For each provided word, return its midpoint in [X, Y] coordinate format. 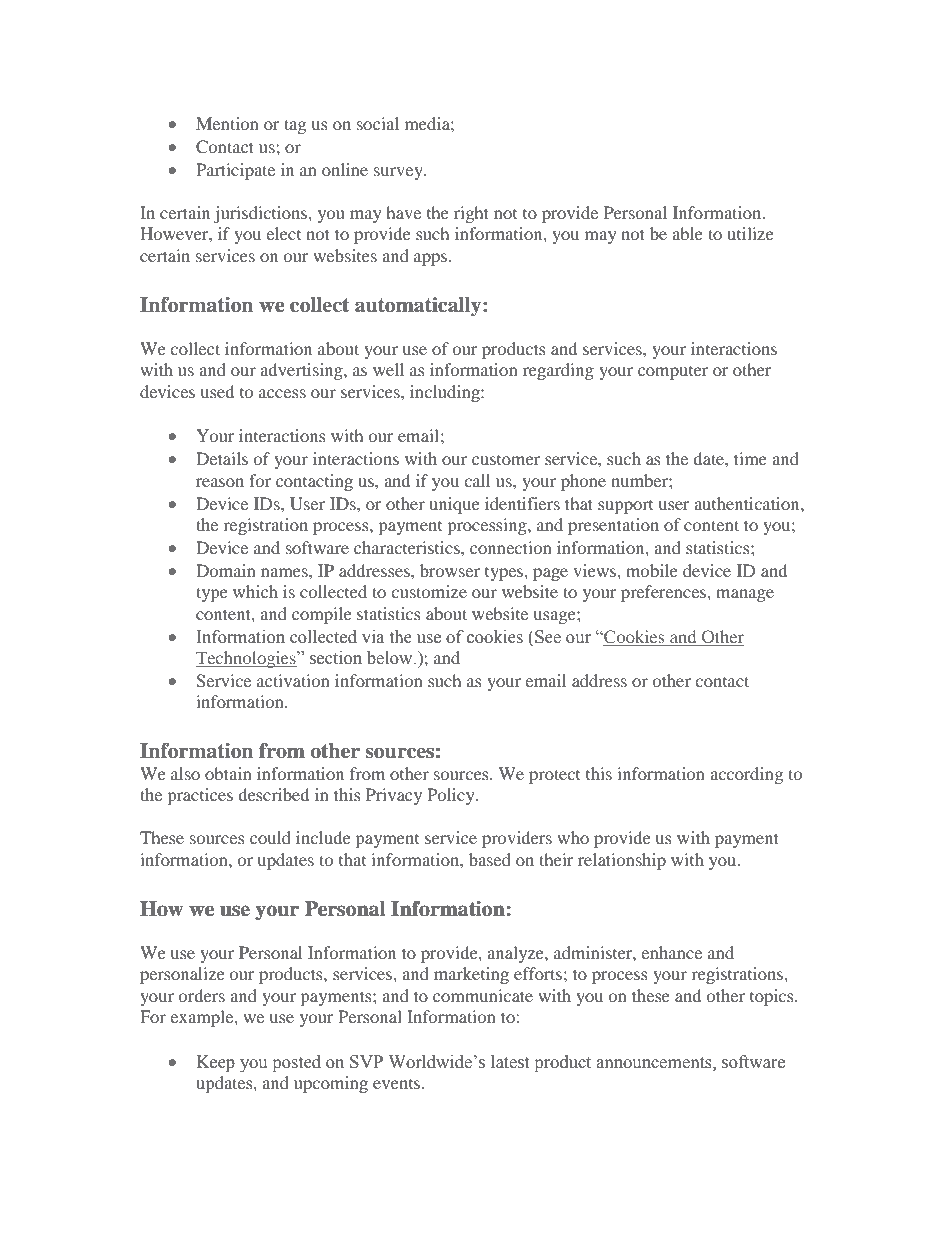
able [687, 233]
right [471, 214]
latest [510, 1062]
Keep [216, 1063]
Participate [235, 171]
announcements [655, 1063]
